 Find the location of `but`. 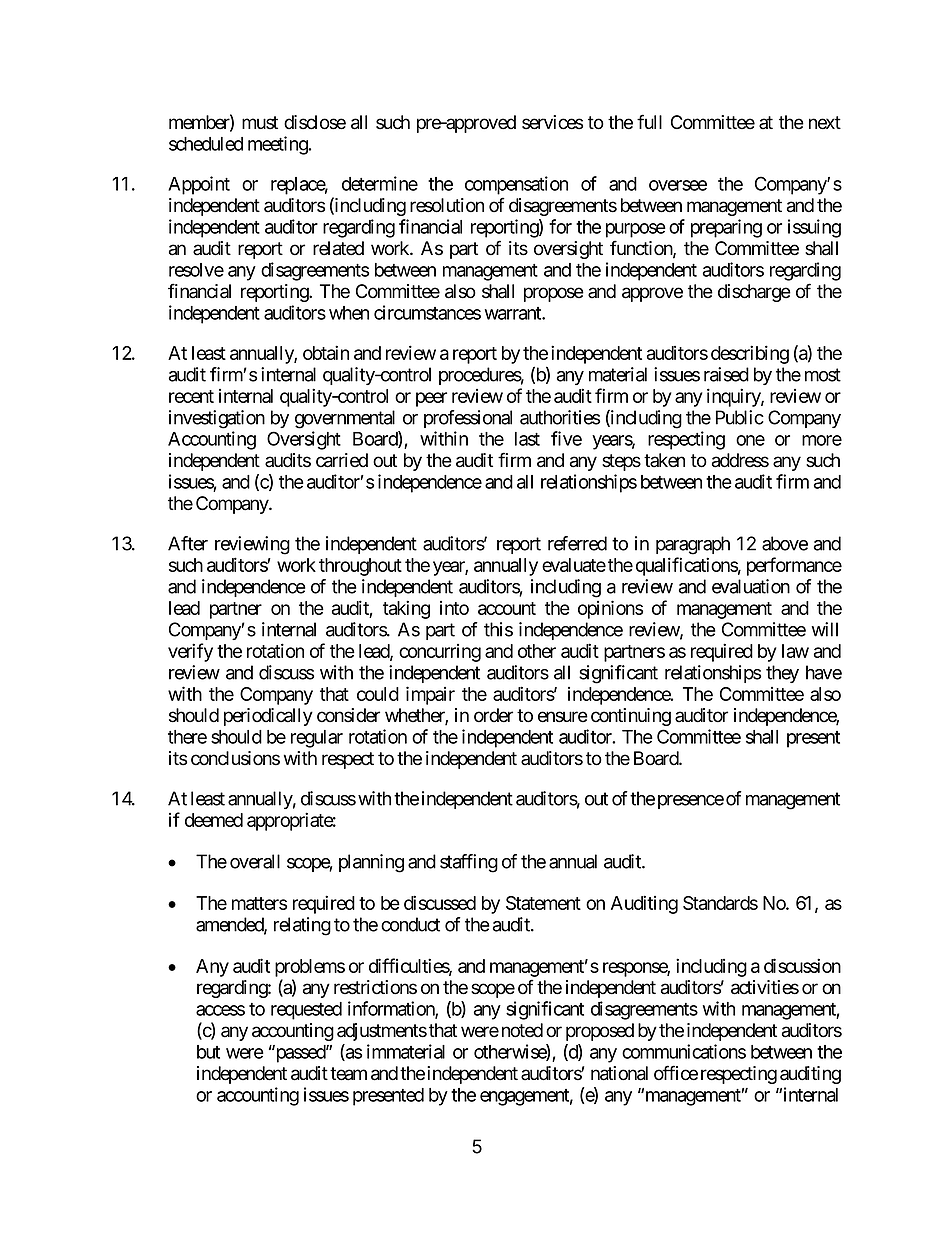

but is located at coordinates (208, 1052).
